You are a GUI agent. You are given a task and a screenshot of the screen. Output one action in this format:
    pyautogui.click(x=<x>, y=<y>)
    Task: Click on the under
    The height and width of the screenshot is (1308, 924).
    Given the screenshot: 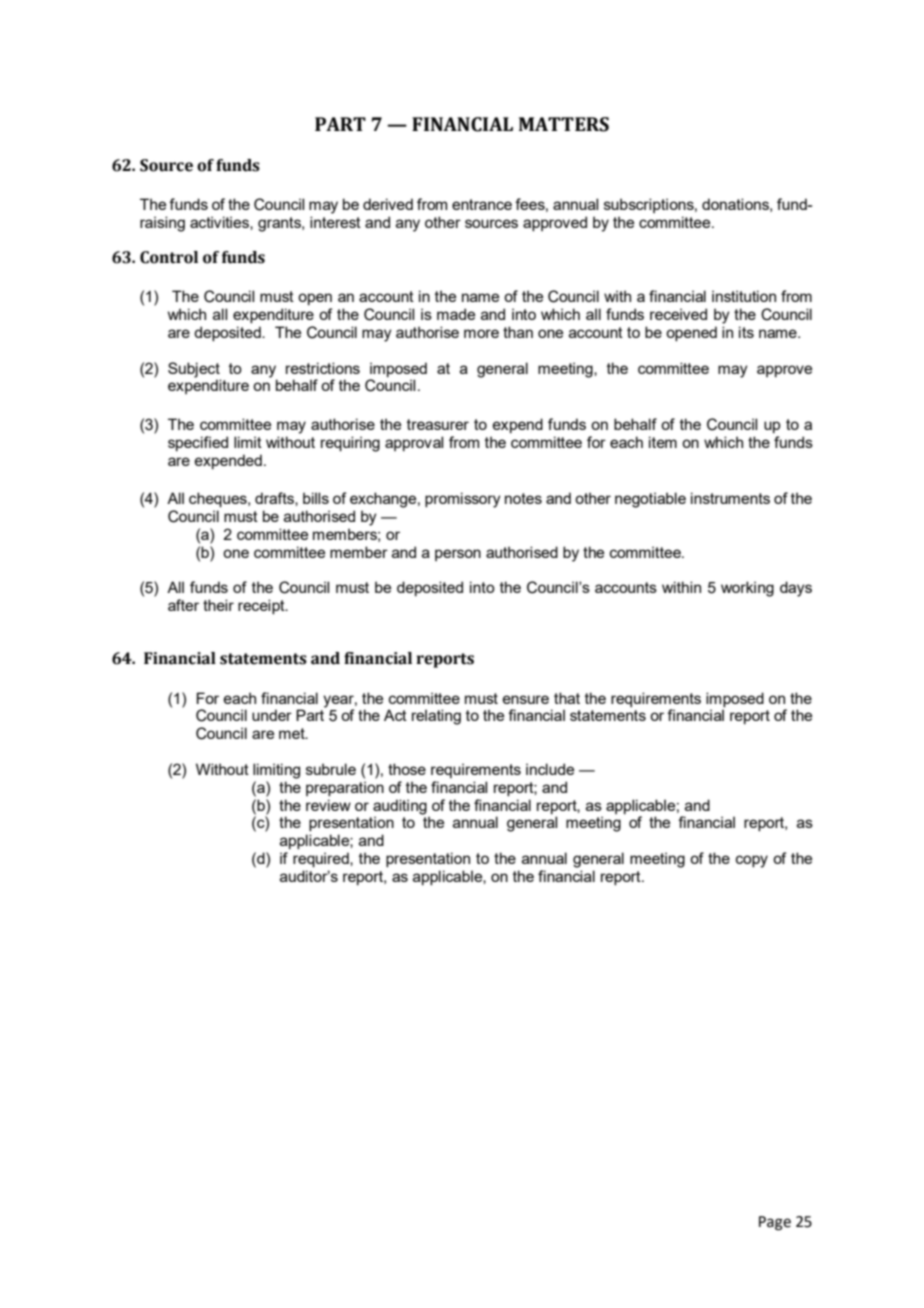 What is the action you would take?
    pyautogui.click(x=272, y=715)
